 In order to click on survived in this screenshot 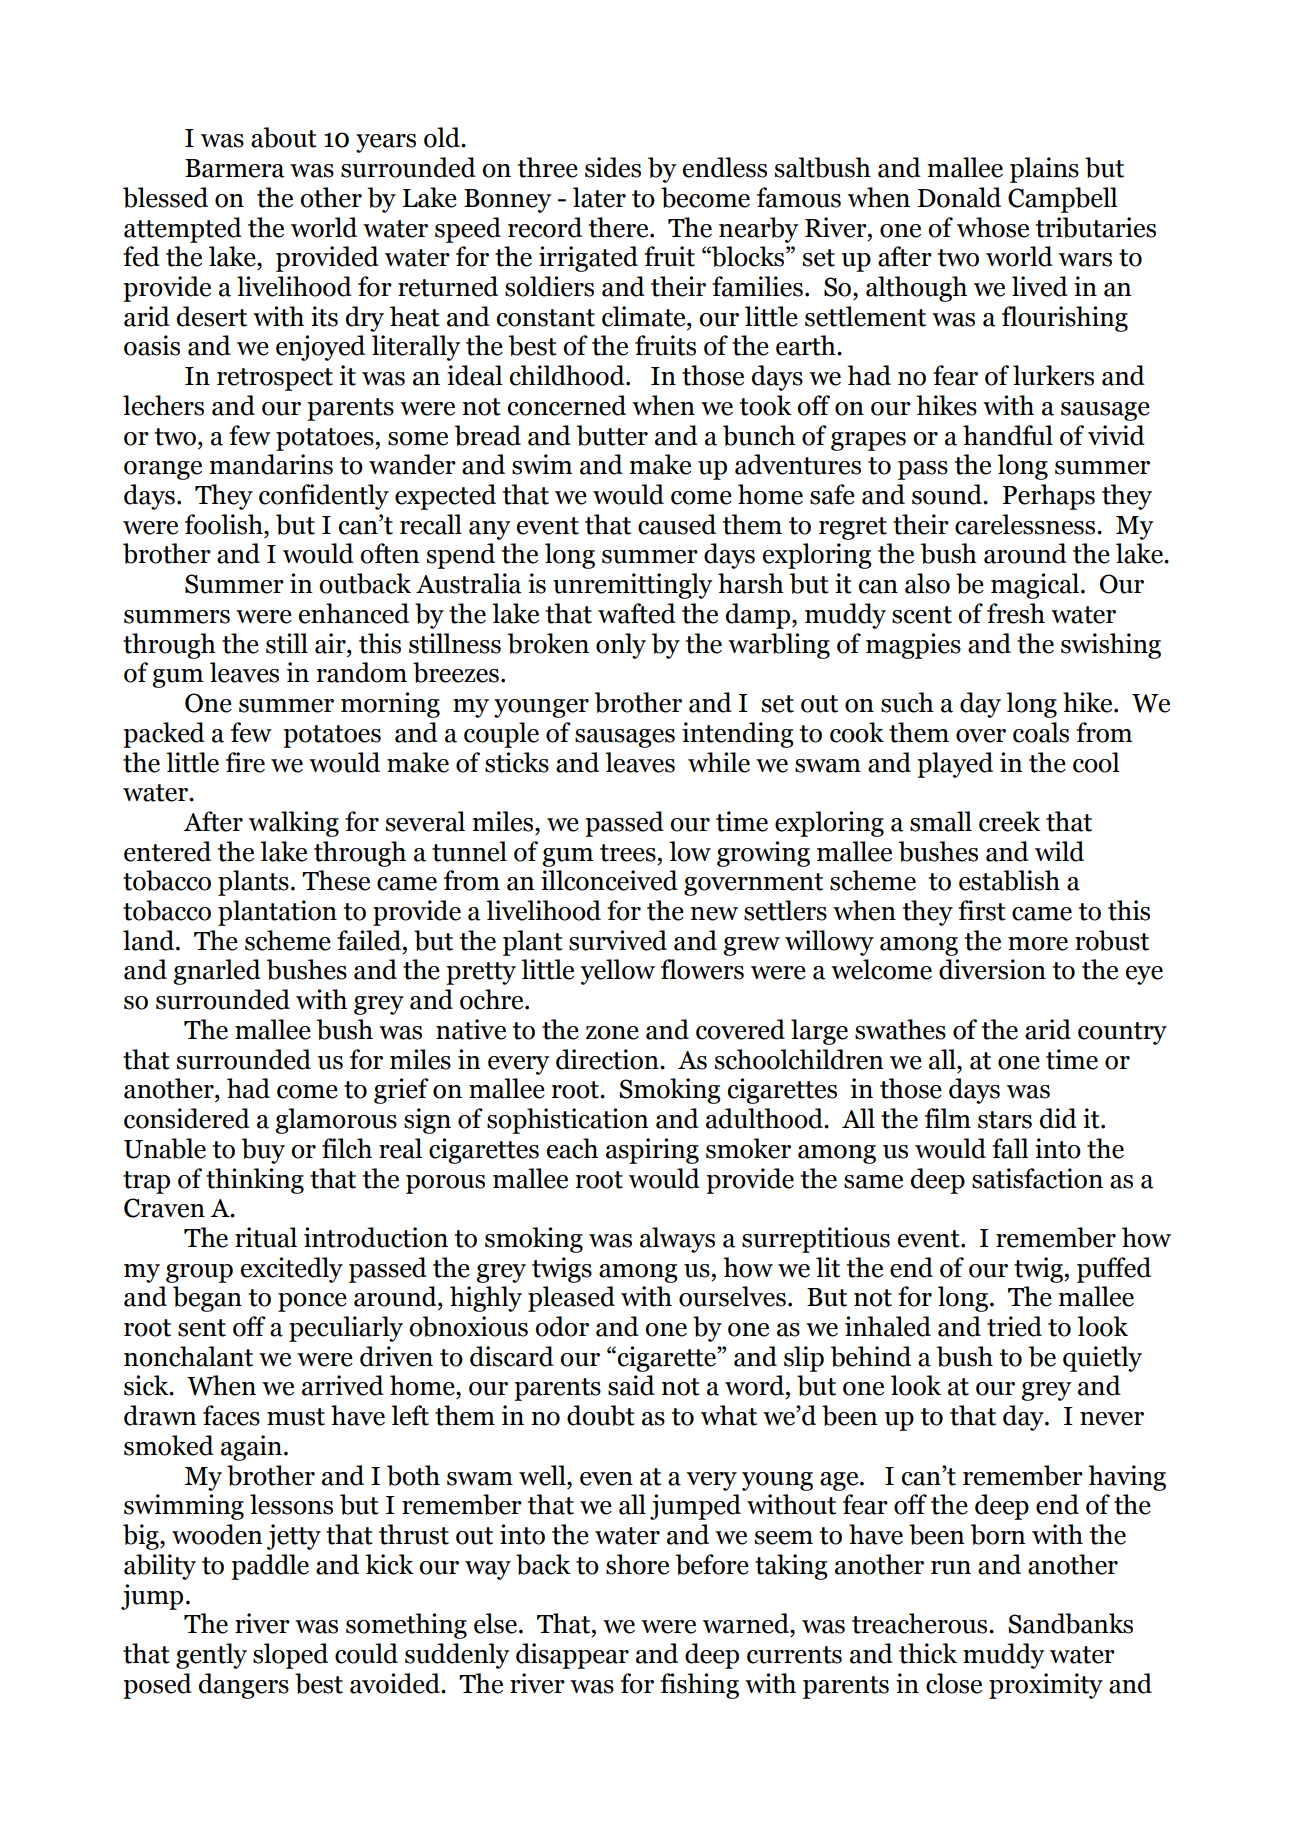, I will do `click(618, 940)`.
